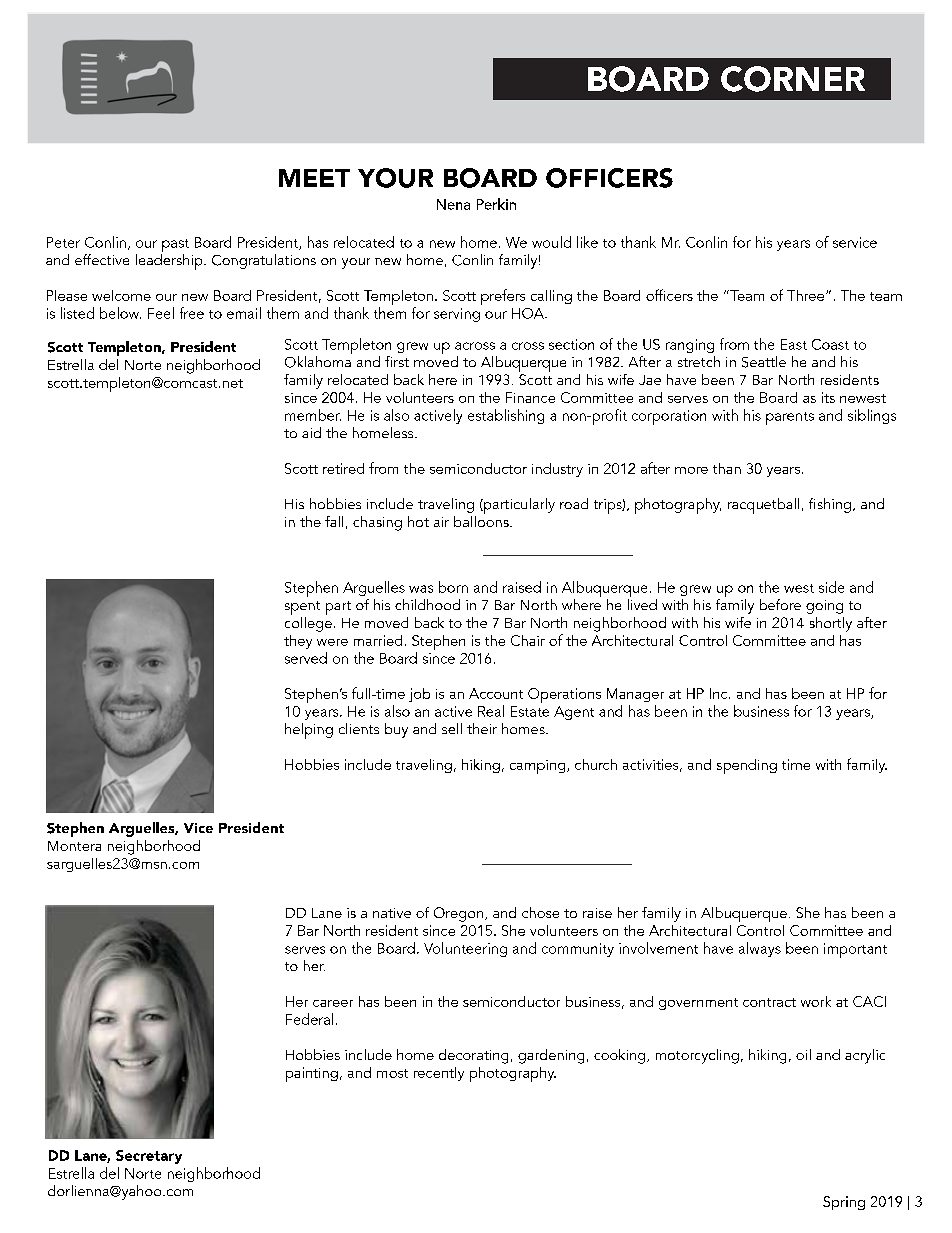 This image has width=952, height=1233. I want to click on before, so click(780, 604).
